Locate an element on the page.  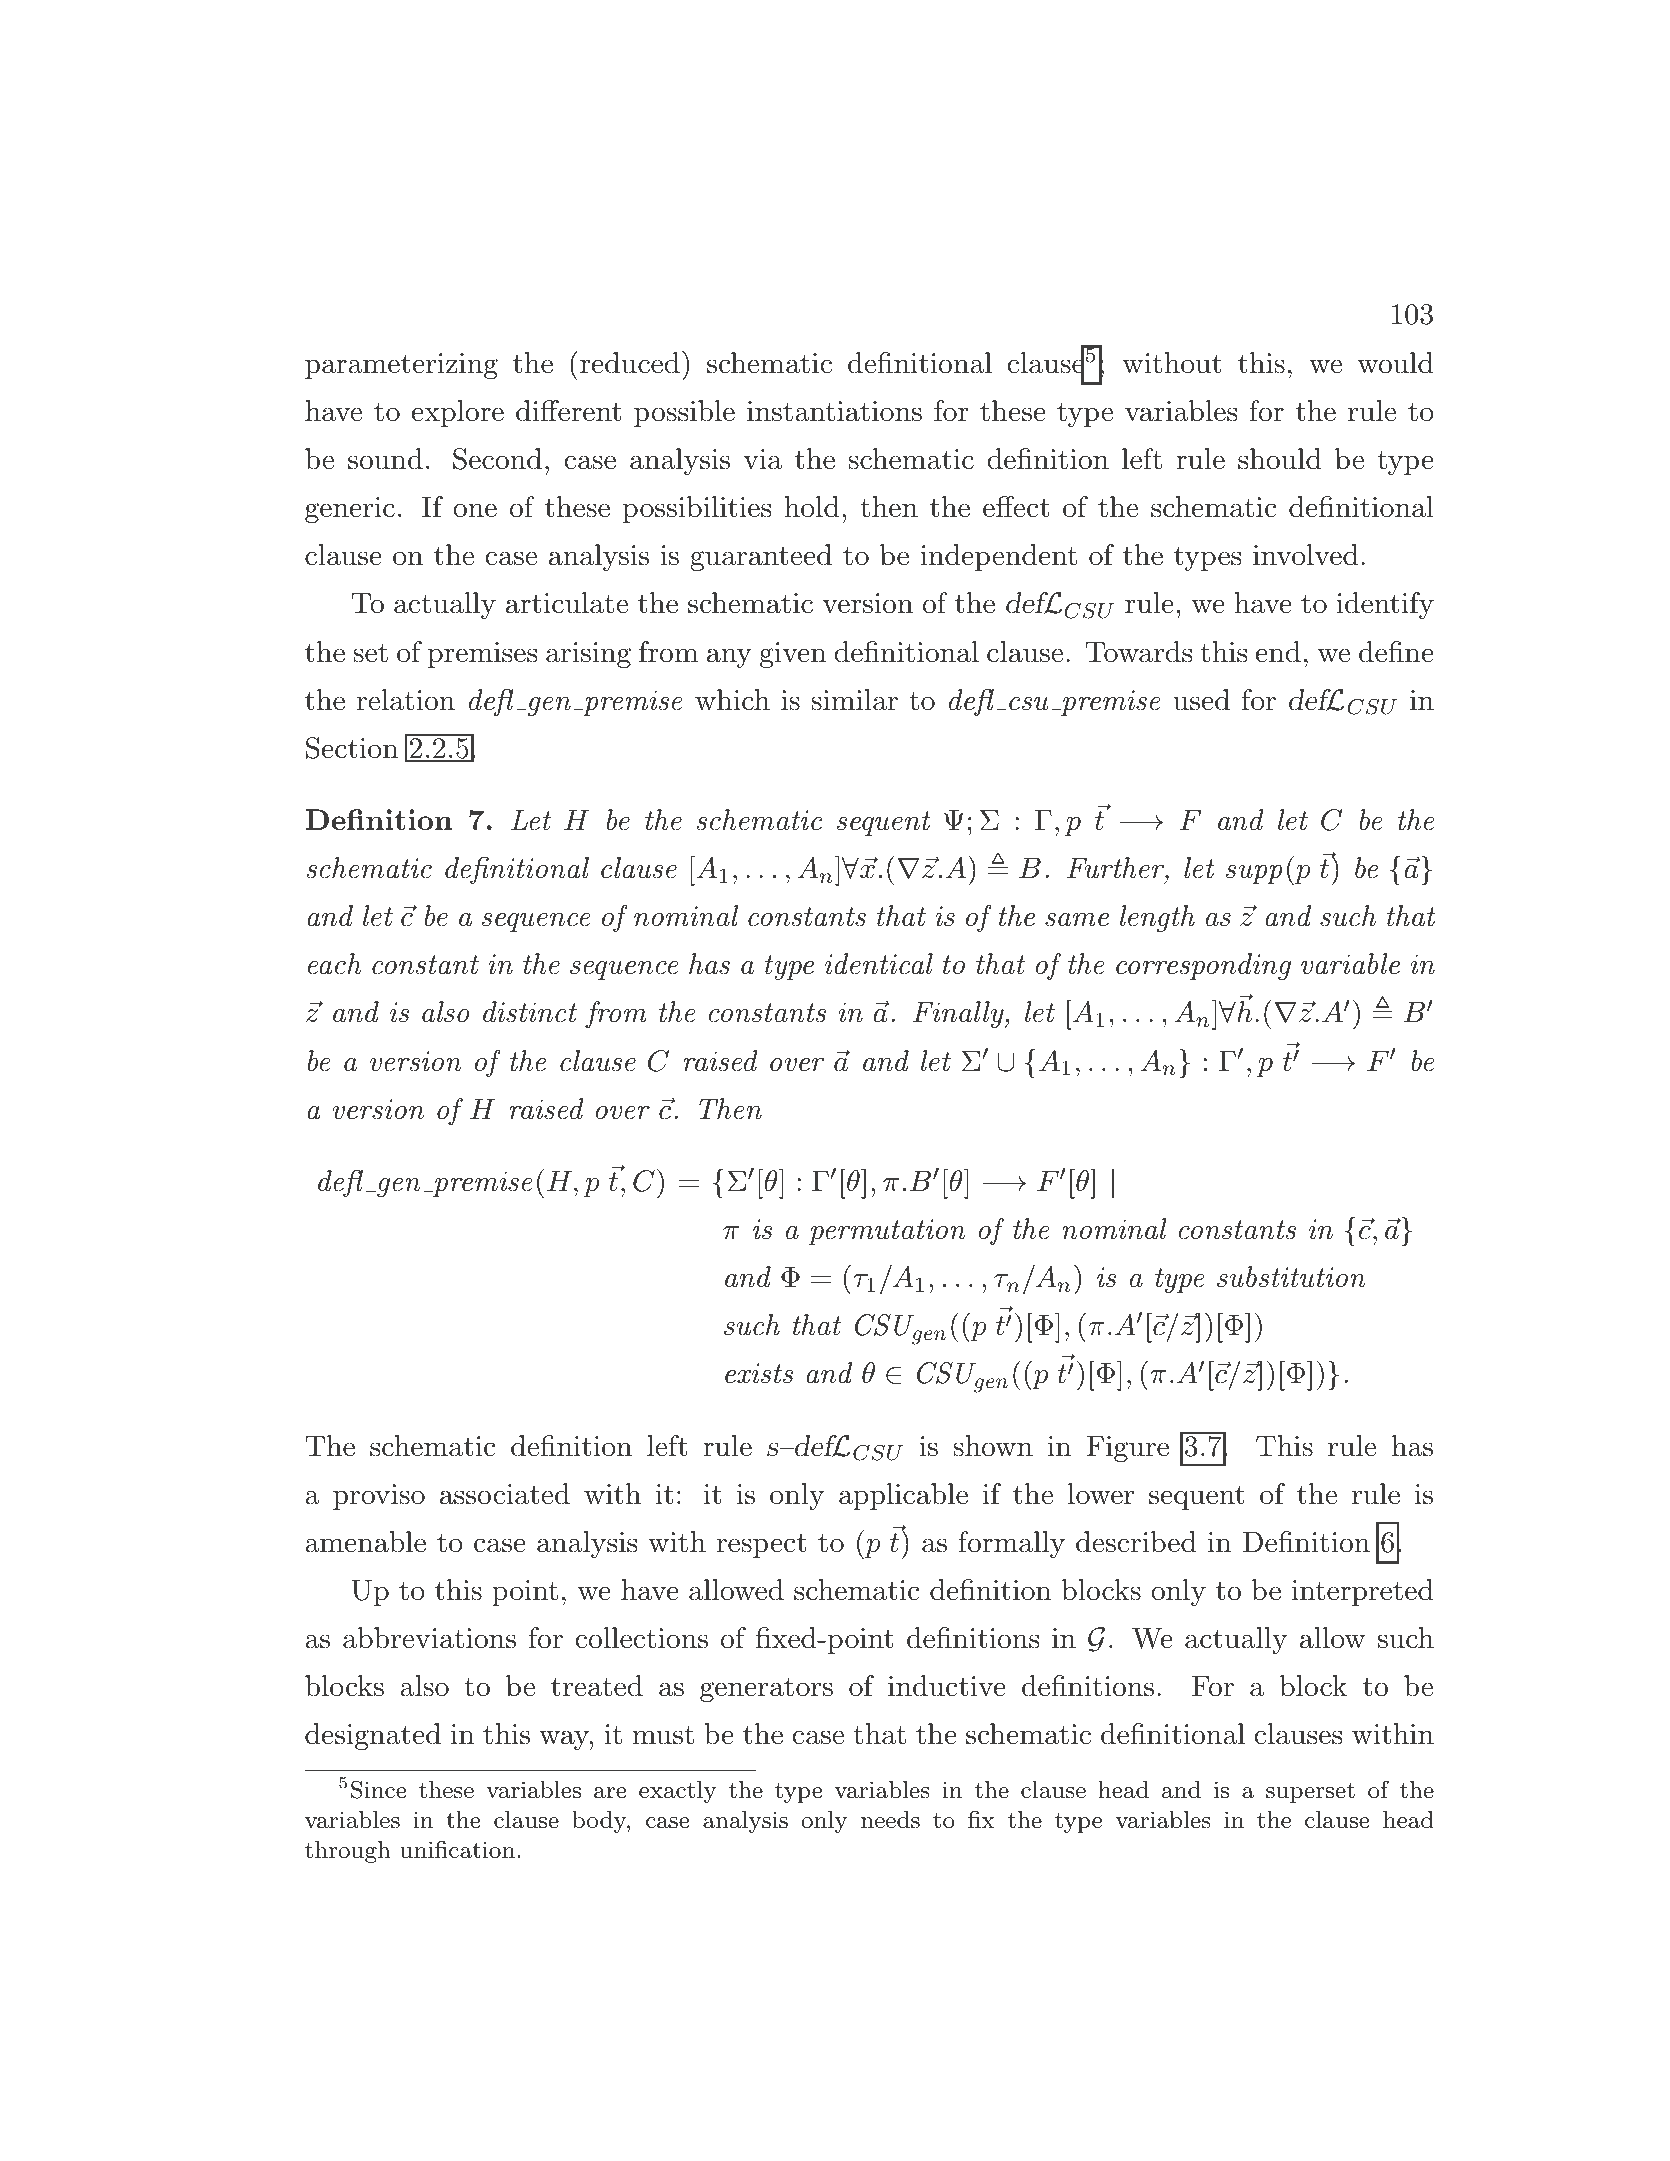
explore is located at coordinates (458, 413).
